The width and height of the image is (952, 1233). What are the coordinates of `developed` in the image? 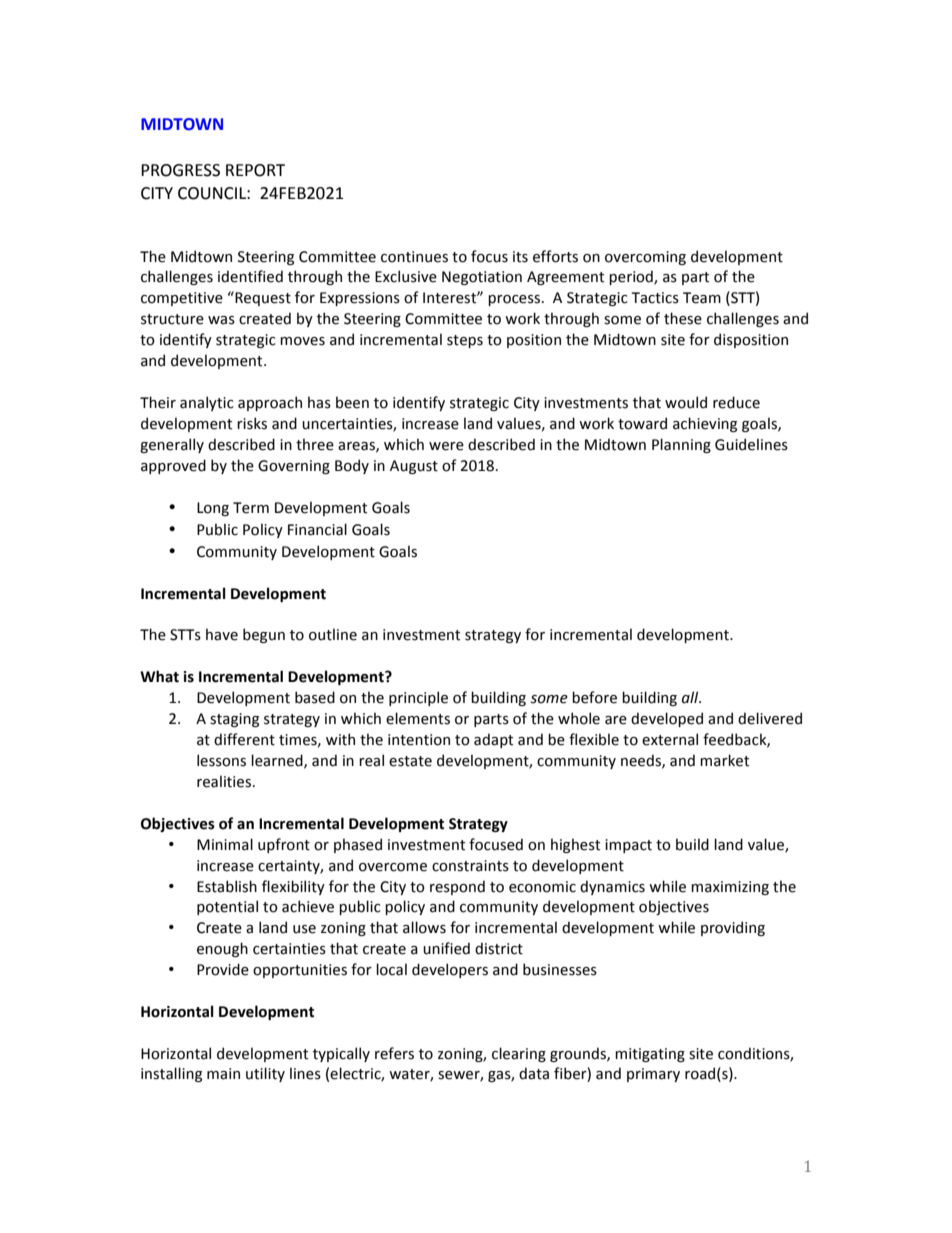 It's located at (667, 719).
